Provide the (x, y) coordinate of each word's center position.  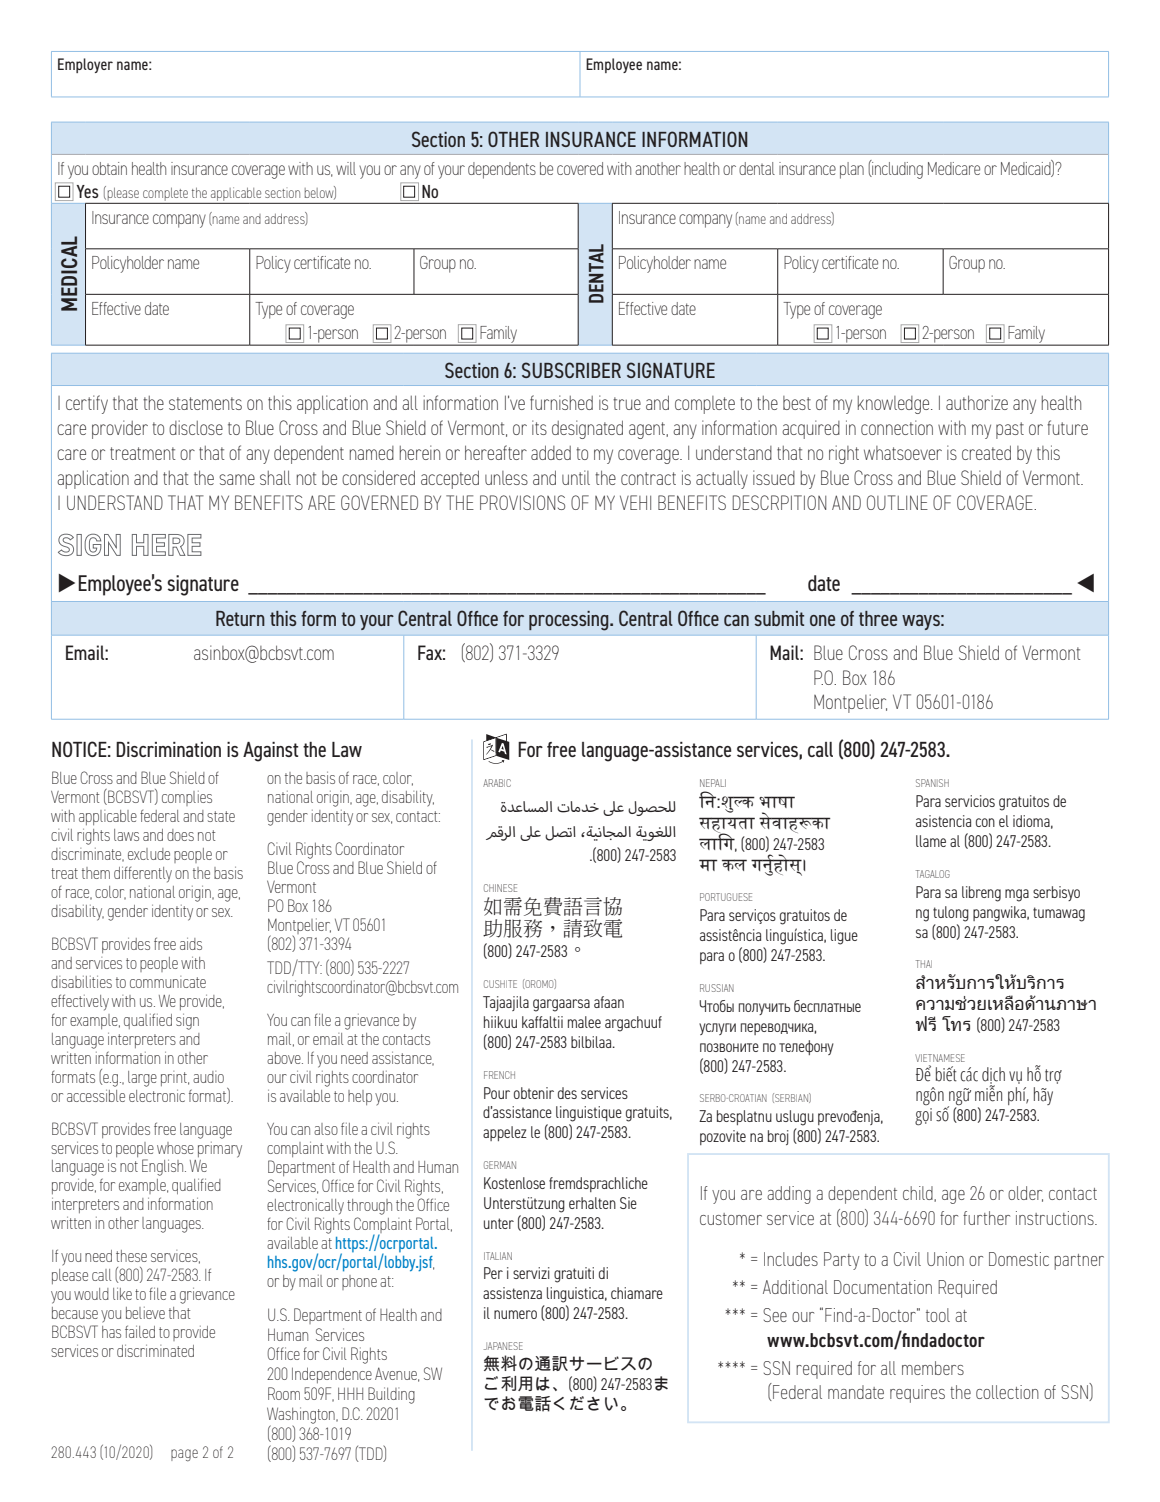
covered (580, 168)
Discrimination (168, 749)
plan (852, 170)
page (184, 1455)
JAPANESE (503, 1346)
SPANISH (932, 783)
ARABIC (497, 783)
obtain (109, 168)
